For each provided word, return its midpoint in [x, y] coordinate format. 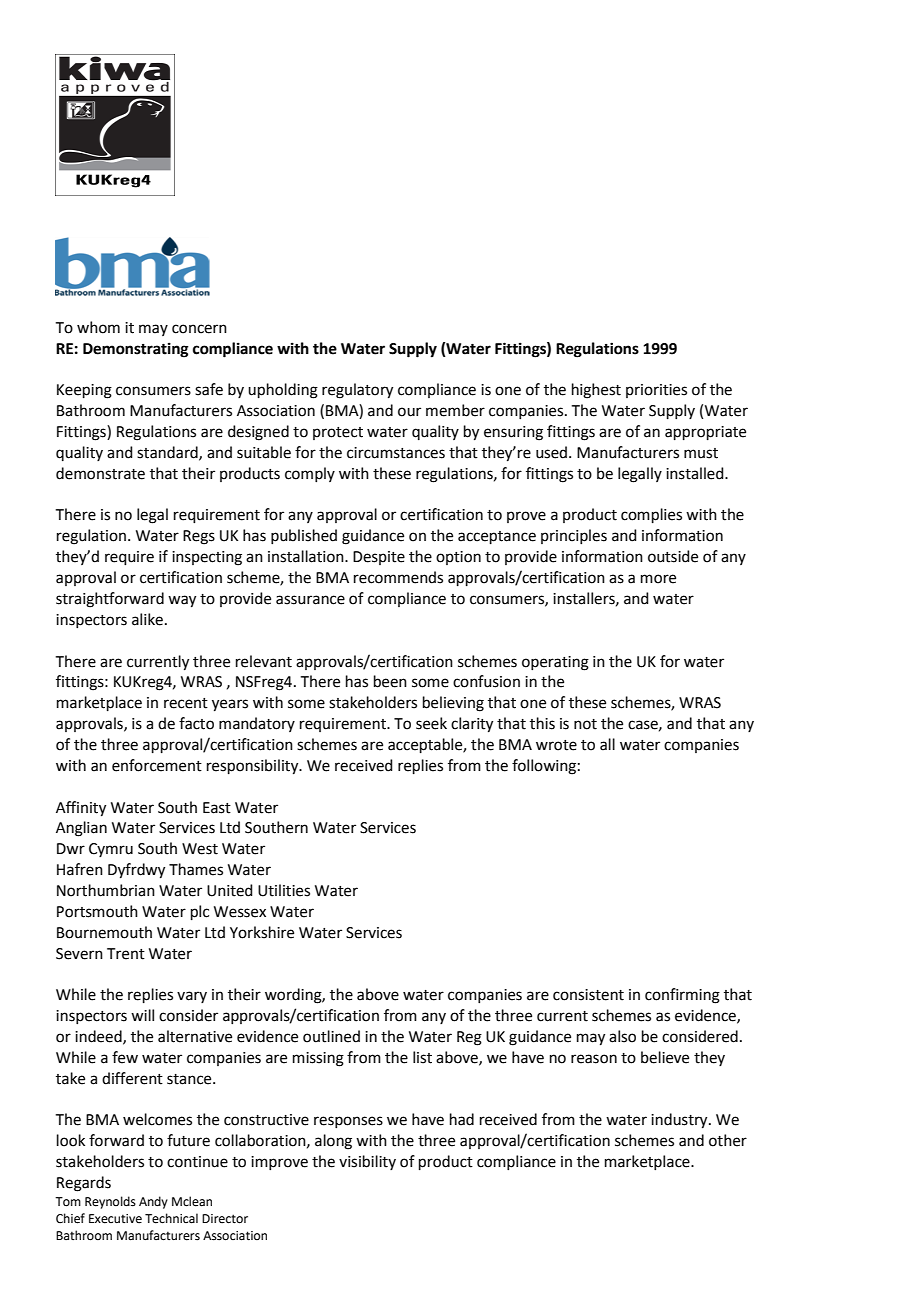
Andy [153, 1202]
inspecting [207, 558]
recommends [398, 577]
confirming [682, 996]
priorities [656, 391]
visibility [367, 1162]
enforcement [157, 765]
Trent [126, 954]
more [658, 579]
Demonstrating [136, 350]
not [585, 724]
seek [431, 723]
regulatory [357, 391]
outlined [331, 1036]
